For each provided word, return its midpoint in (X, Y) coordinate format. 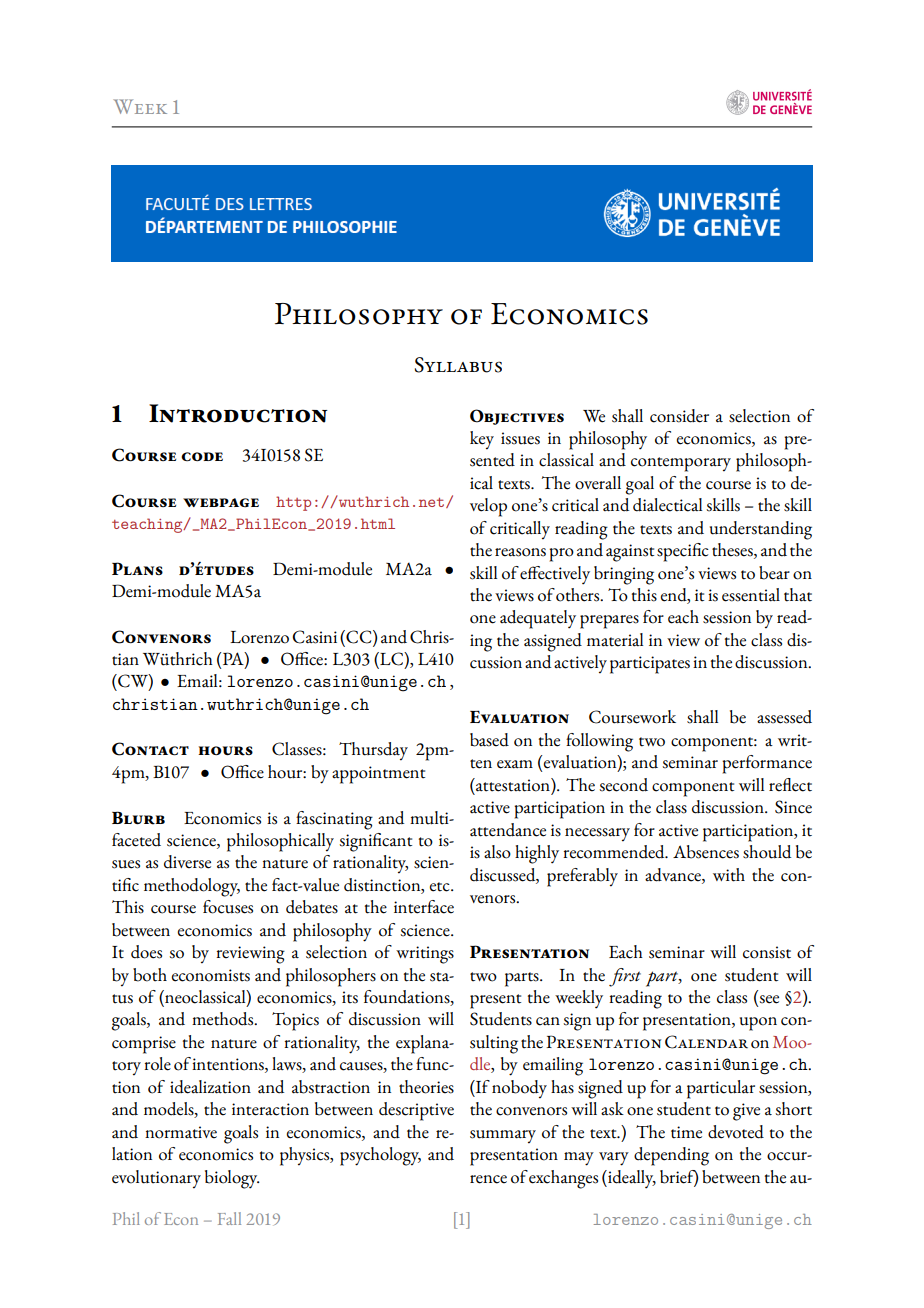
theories (426, 1087)
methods (224, 1019)
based (489, 740)
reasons (520, 552)
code (202, 456)
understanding (761, 530)
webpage (221, 503)
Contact (150, 749)
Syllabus (458, 365)
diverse (187, 862)
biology (232, 1179)
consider (679, 416)
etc (440, 887)
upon (758, 1024)
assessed (784, 717)
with (729, 875)
